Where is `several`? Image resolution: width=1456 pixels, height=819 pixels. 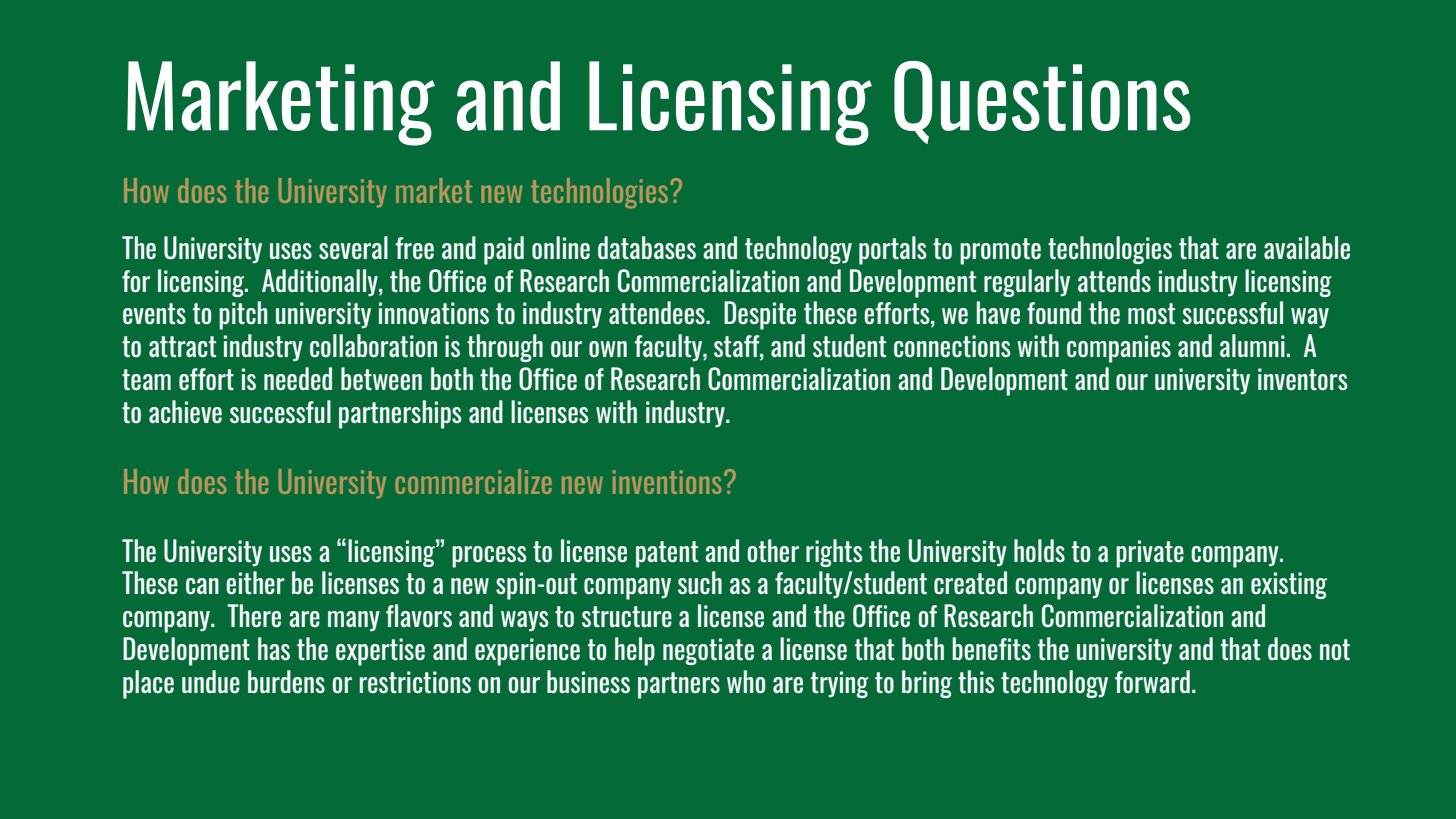
several is located at coordinates (353, 247).
